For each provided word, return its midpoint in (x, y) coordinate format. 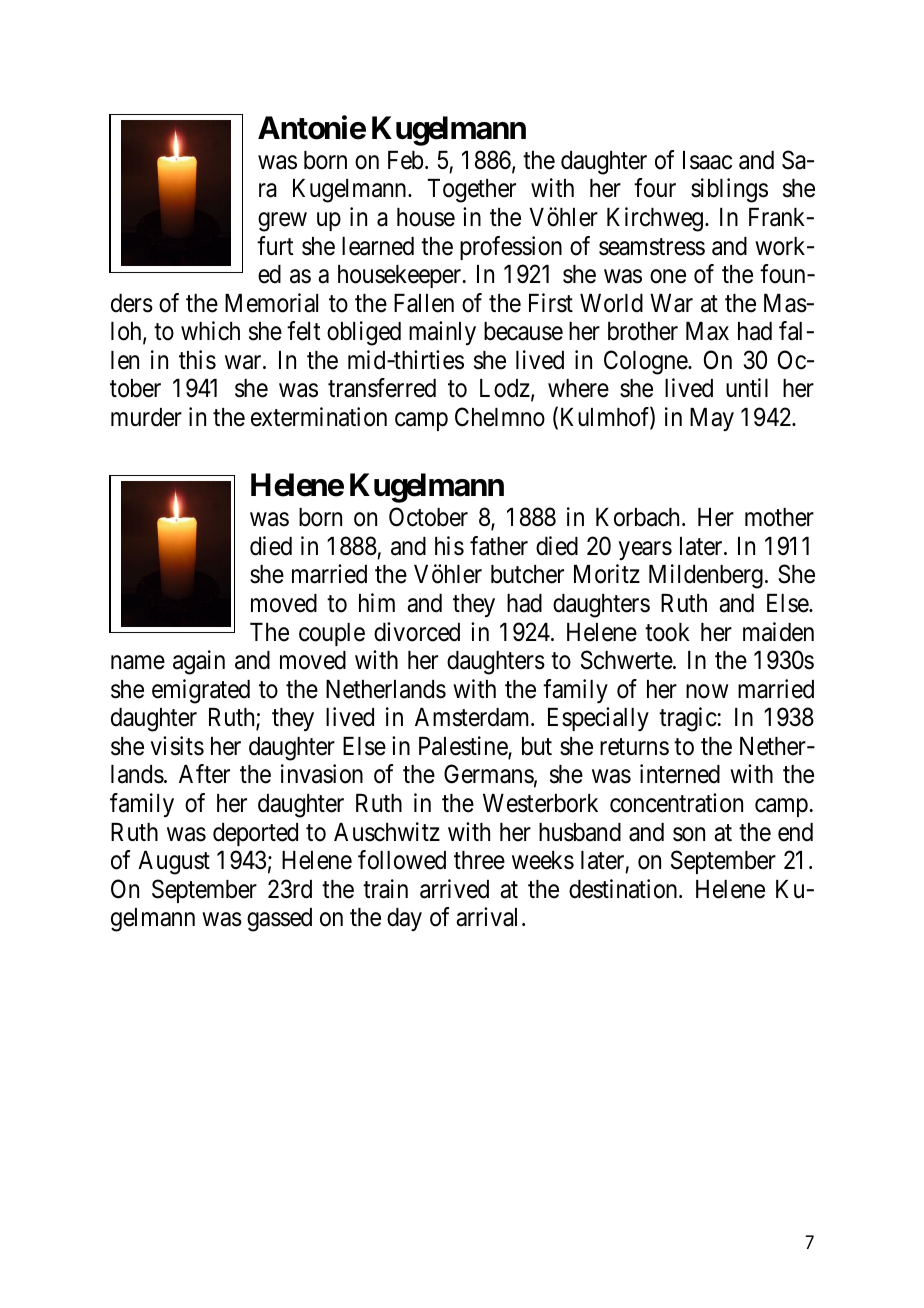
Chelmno (500, 417)
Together (472, 191)
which (210, 331)
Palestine (464, 747)
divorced (417, 632)
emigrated (201, 691)
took (667, 632)
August (174, 863)
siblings (729, 190)
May (712, 419)
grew (282, 222)
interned (680, 774)
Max (707, 331)
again (199, 662)
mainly (442, 333)
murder (146, 417)
